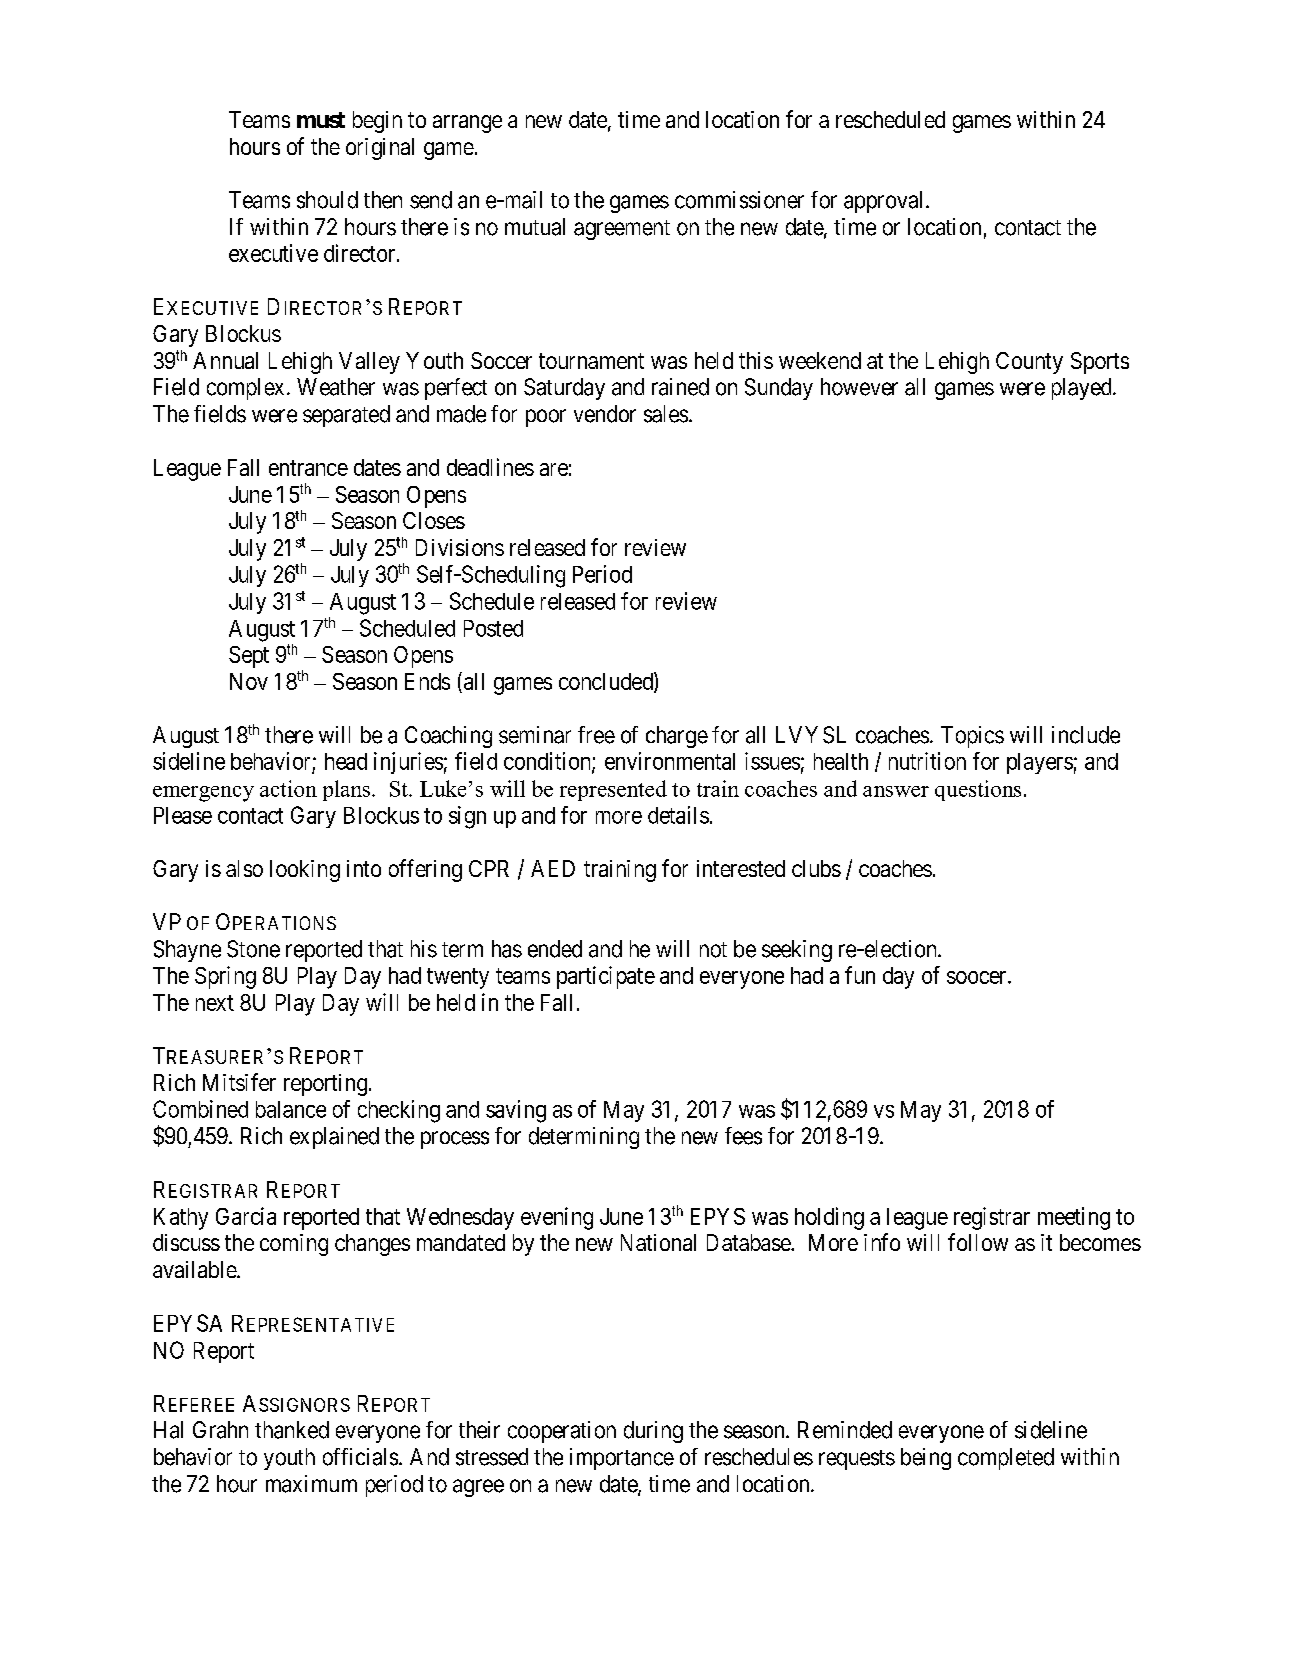 The width and height of the page is (1293, 1674). I want to click on during, so click(653, 1432).
